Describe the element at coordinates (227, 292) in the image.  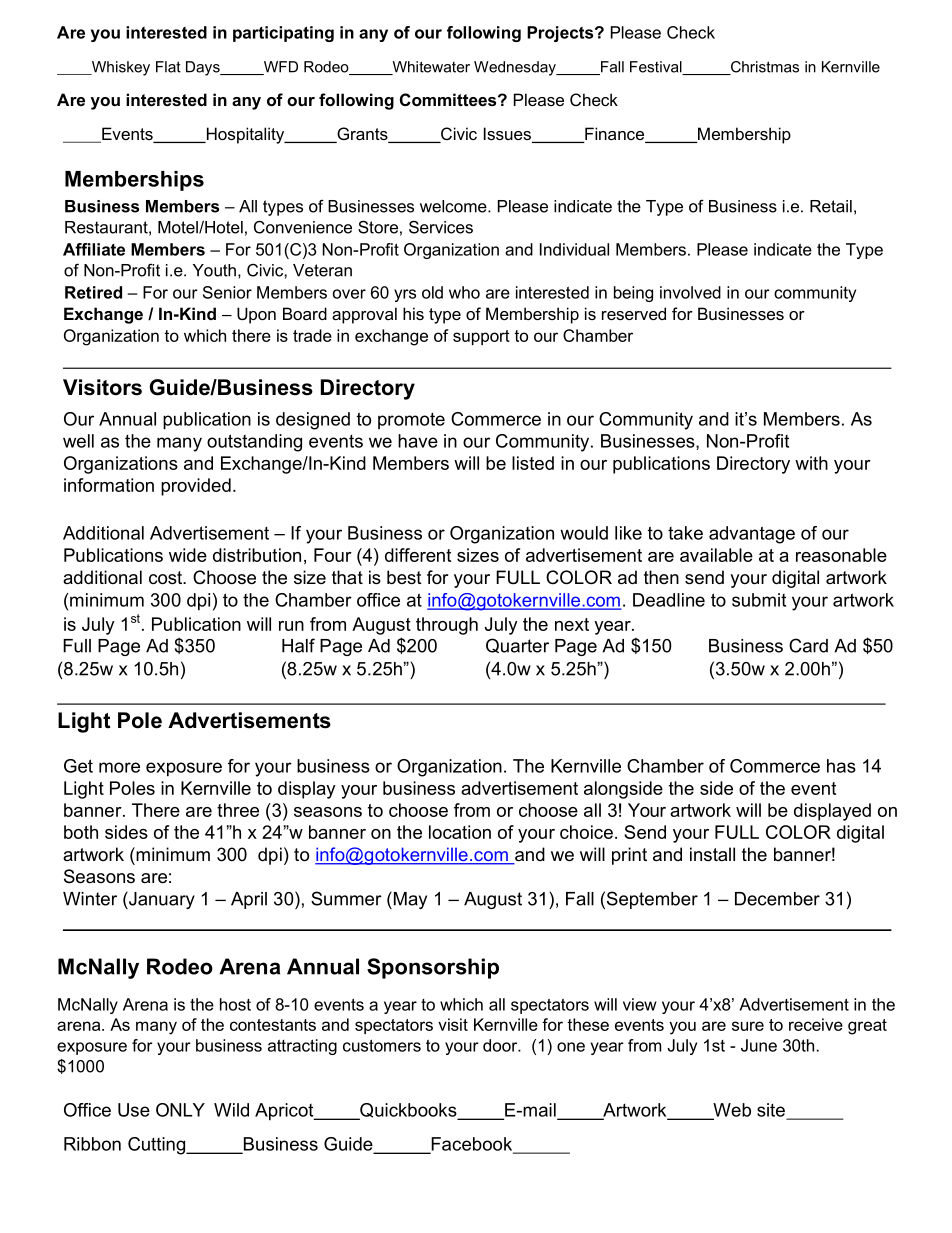
I see `Senior` at that location.
